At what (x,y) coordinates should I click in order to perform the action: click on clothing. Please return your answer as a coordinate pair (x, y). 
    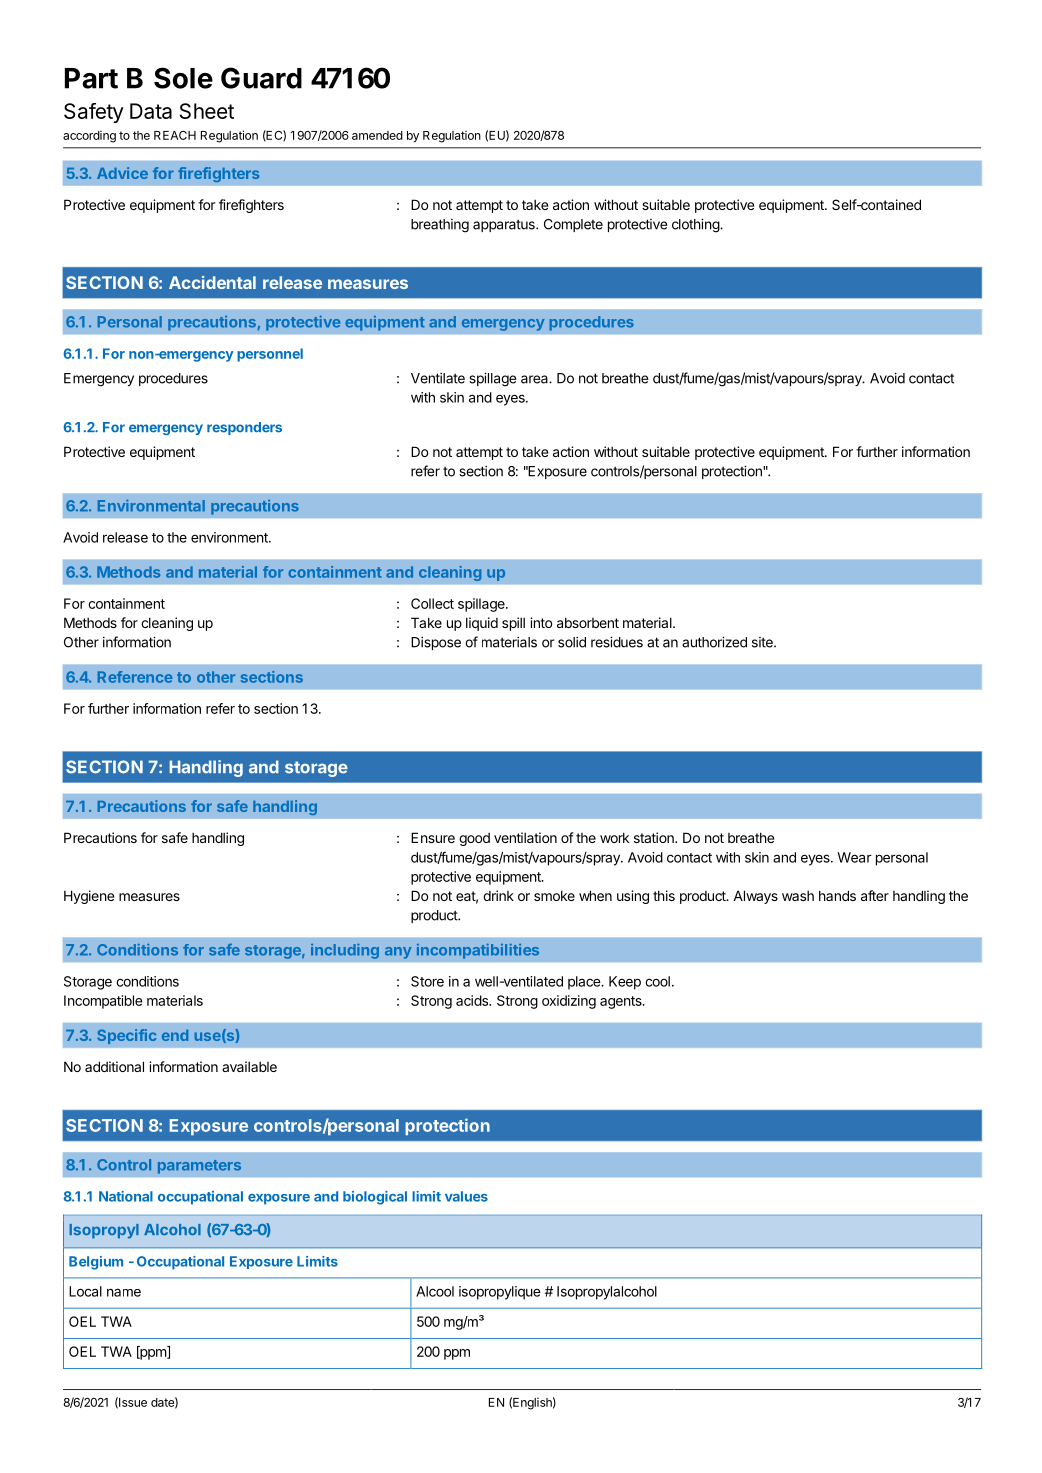
    Looking at the image, I should click on (696, 225).
